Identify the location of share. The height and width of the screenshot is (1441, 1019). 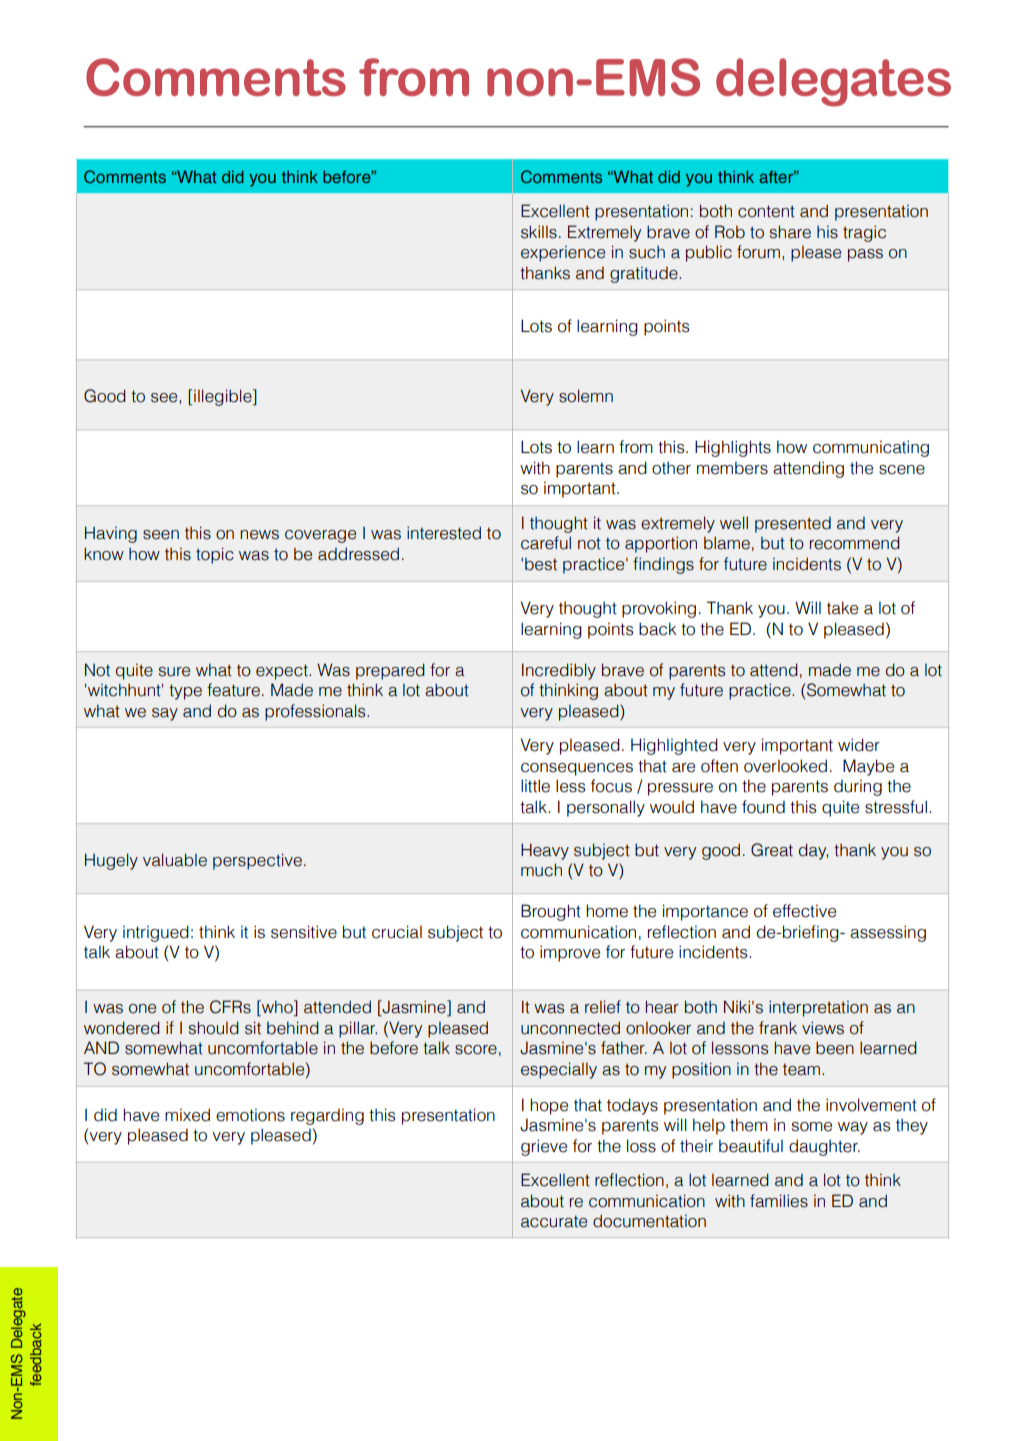
(790, 232).
